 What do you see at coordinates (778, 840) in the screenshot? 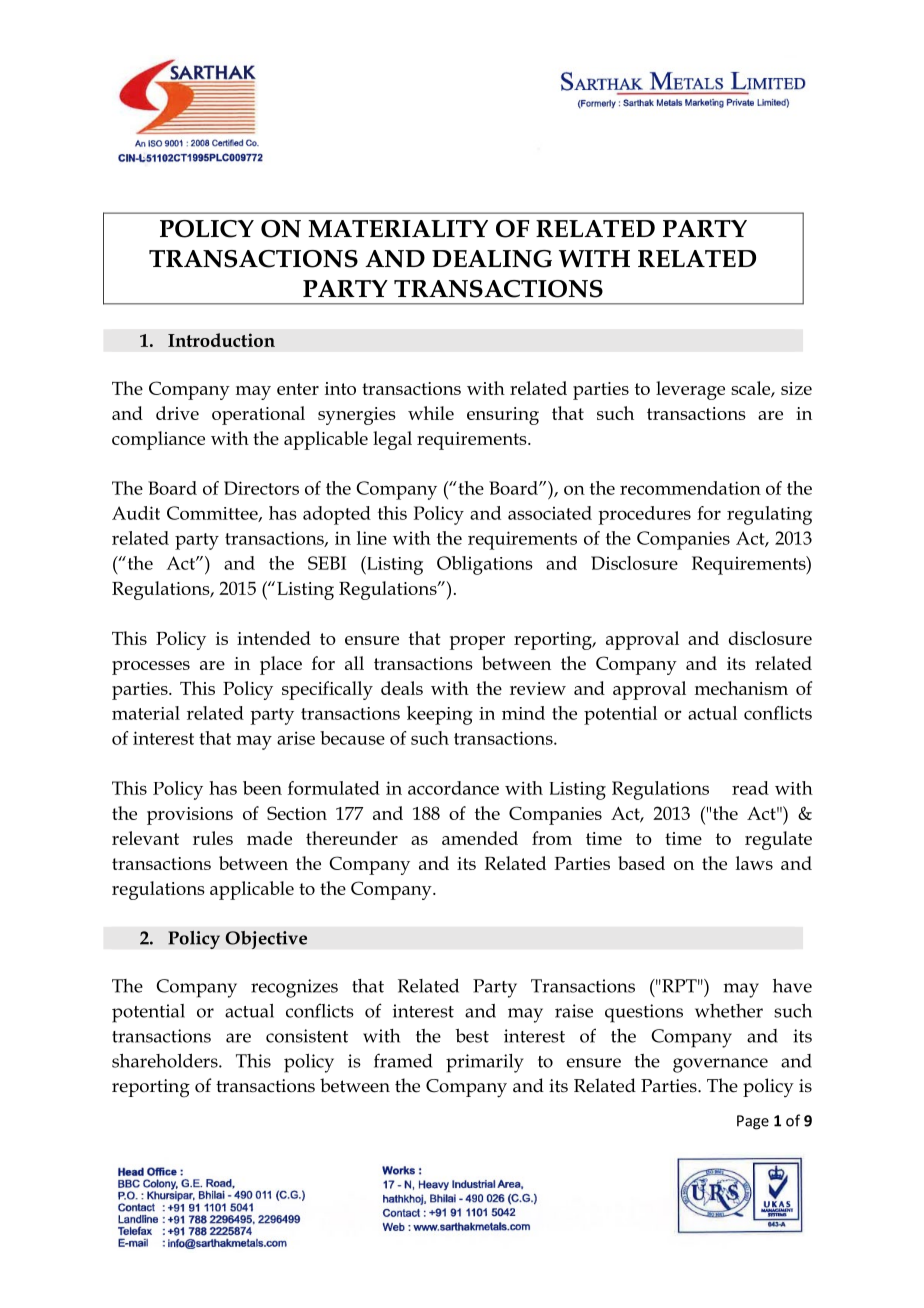
I see `regulate` at bounding box center [778, 840].
